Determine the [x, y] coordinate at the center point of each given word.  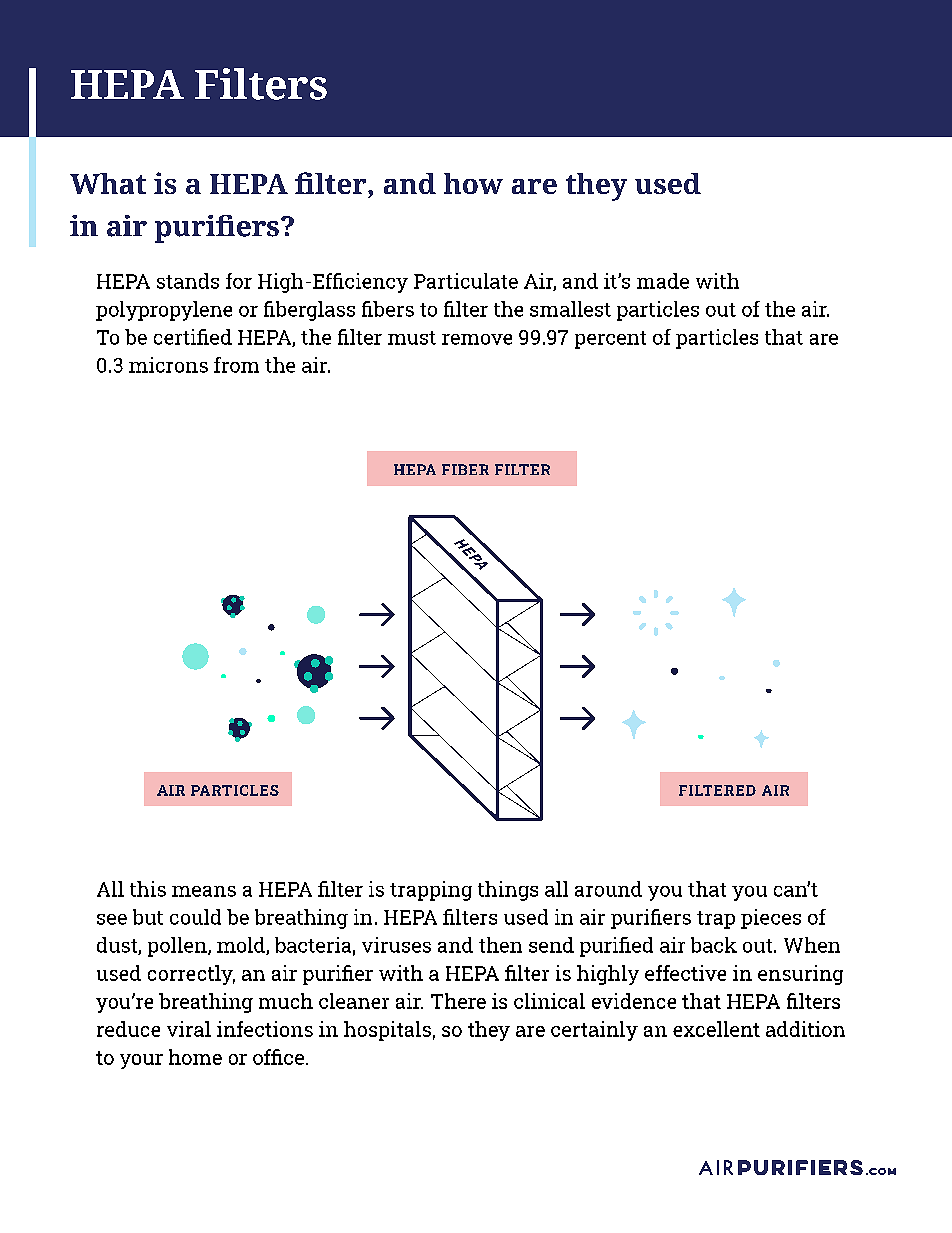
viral [189, 1029]
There [458, 1001]
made [663, 281]
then [500, 945]
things [508, 891]
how [473, 183]
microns [168, 365]
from [236, 365]
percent [610, 340]
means [204, 891]
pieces [771, 919]
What [108, 183]
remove [477, 339]
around [608, 889]
